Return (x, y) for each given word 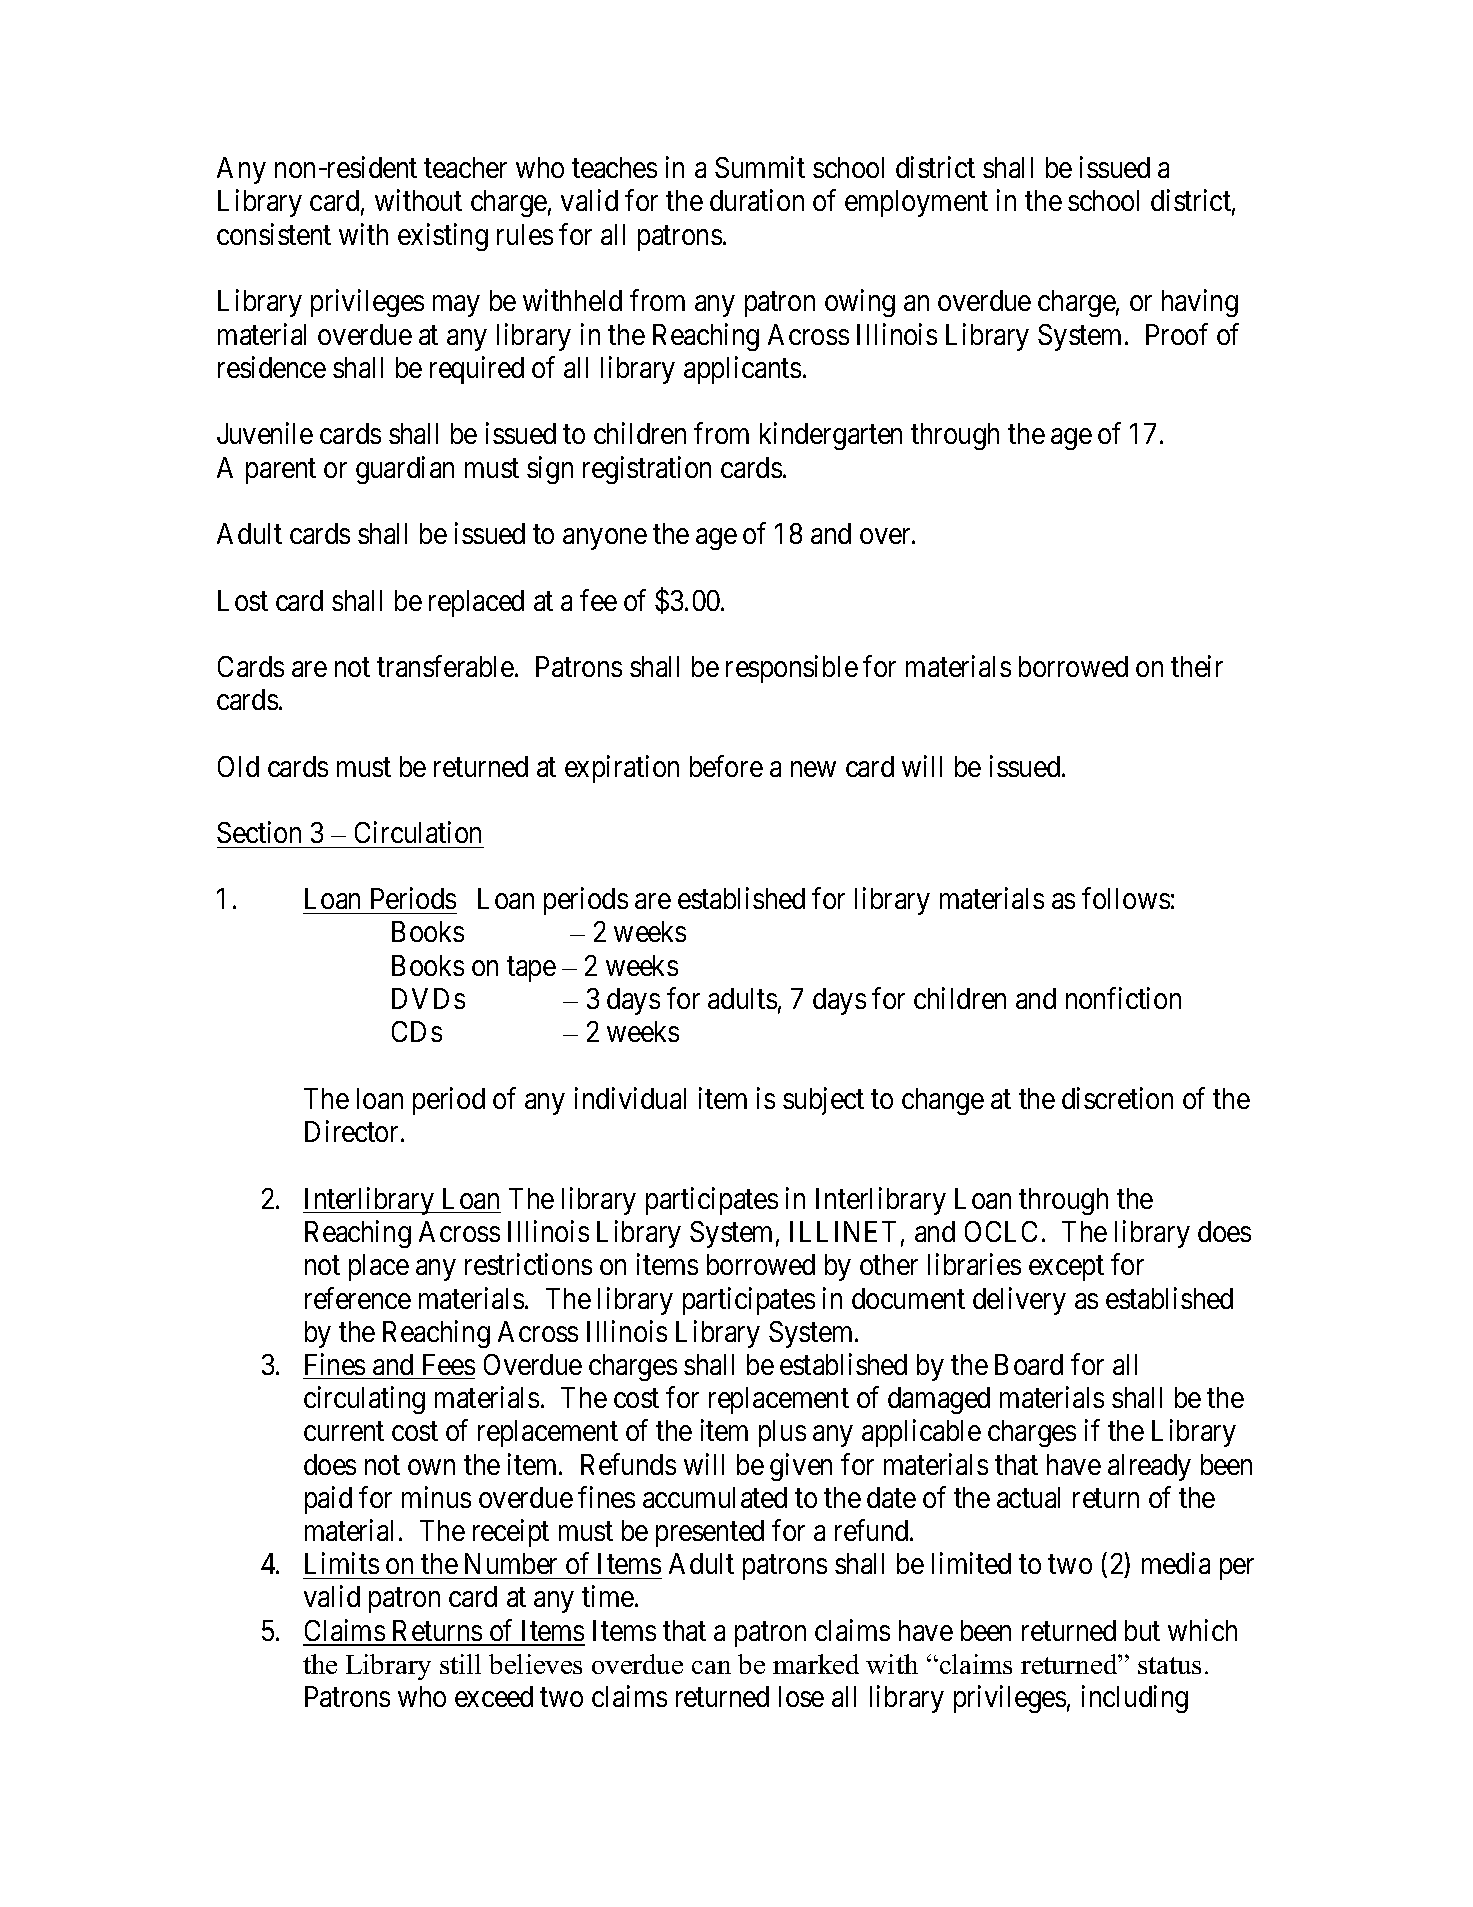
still (460, 1664)
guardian (405, 470)
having (1200, 303)
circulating (364, 1400)
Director (353, 1131)
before (726, 766)
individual (630, 1098)
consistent (274, 234)
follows (1126, 898)
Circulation (418, 832)
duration (757, 200)
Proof (1177, 334)
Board (1029, 1364)
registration (647, 470)
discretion (1117, 1098)
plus (782, 1433)
